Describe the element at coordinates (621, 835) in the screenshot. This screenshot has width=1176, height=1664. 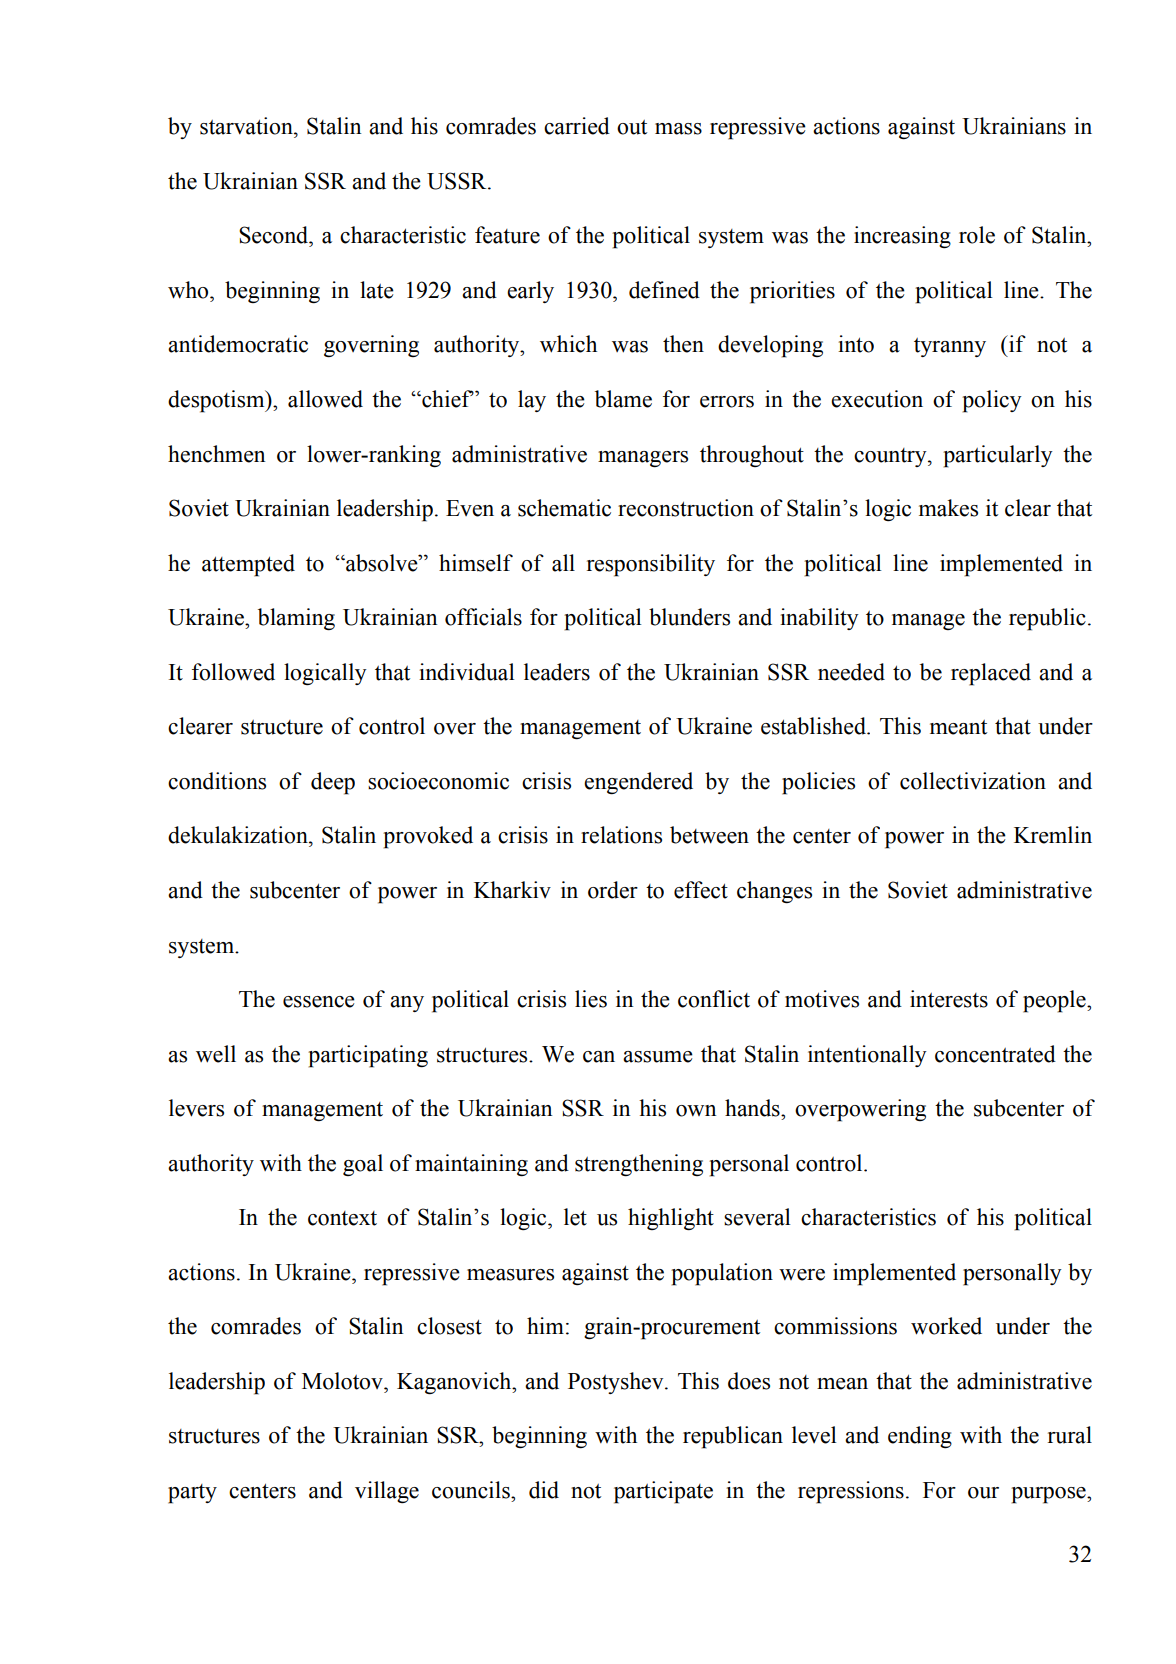
I see `relations` at that location.
